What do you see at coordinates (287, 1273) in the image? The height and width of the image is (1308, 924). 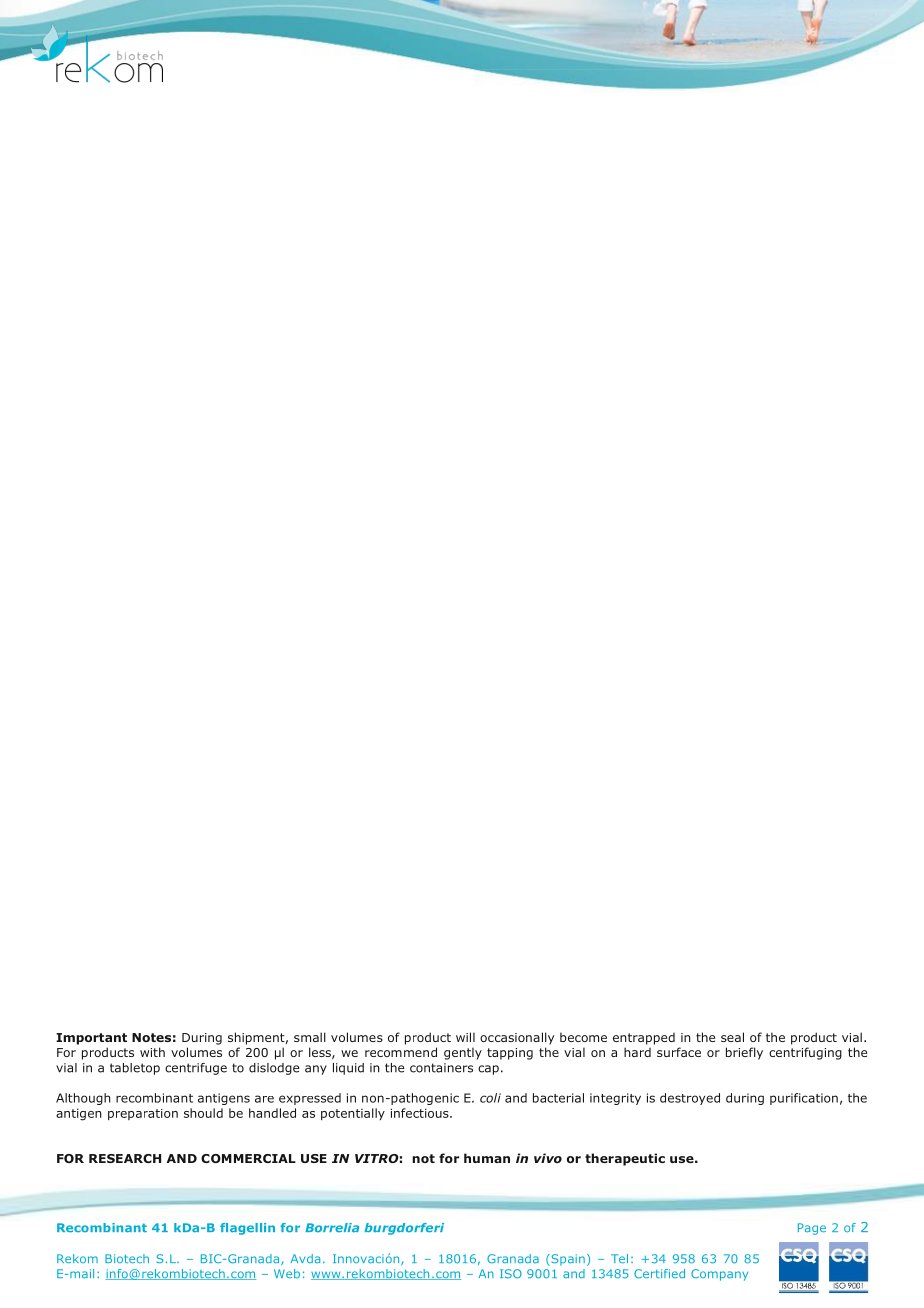 I see `Web` at bounding box center [287, 1273].
